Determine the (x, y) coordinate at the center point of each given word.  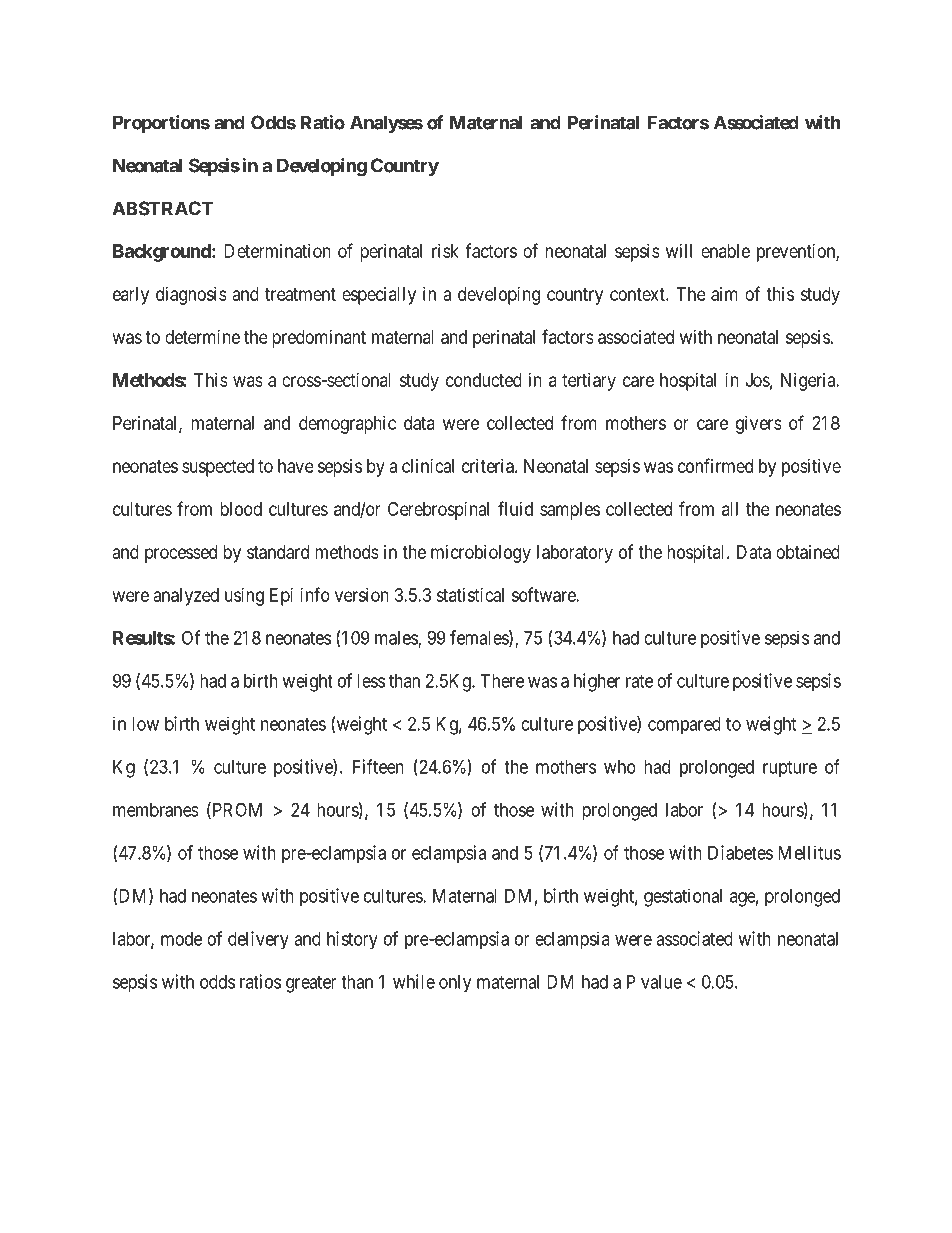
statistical (470, 595)
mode (181, 939)
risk (445, 251)
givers (759, 425)
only (455, 984)
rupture (790, 769)
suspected (218, 468)
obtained (808, 552)
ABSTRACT (162, 208)
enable (725, 251)
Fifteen (378, 766)
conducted (484, 380)
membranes (156, 810)
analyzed (186, 597)
